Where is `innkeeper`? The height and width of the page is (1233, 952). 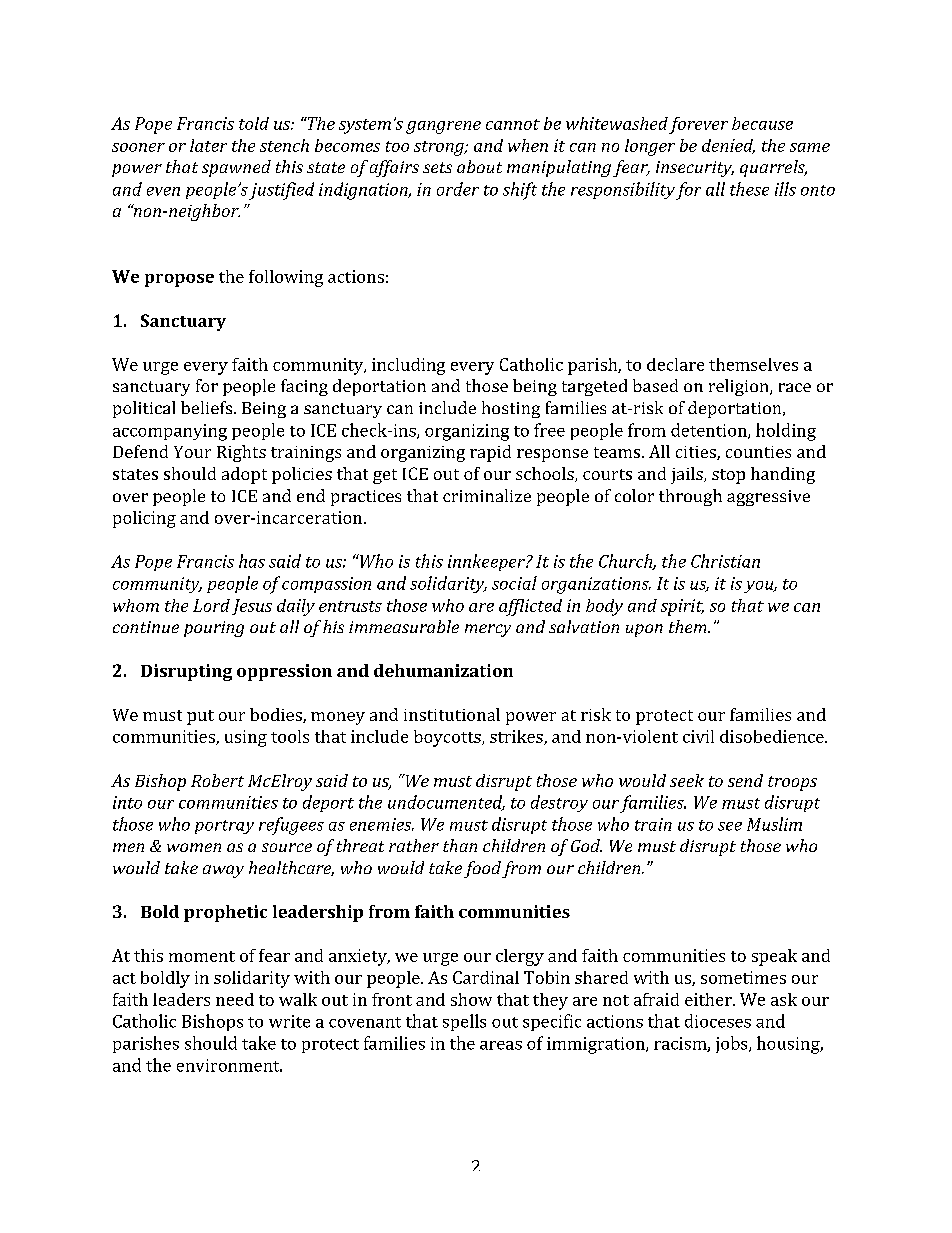 innkeeper is located at coordinates (487, 562).
